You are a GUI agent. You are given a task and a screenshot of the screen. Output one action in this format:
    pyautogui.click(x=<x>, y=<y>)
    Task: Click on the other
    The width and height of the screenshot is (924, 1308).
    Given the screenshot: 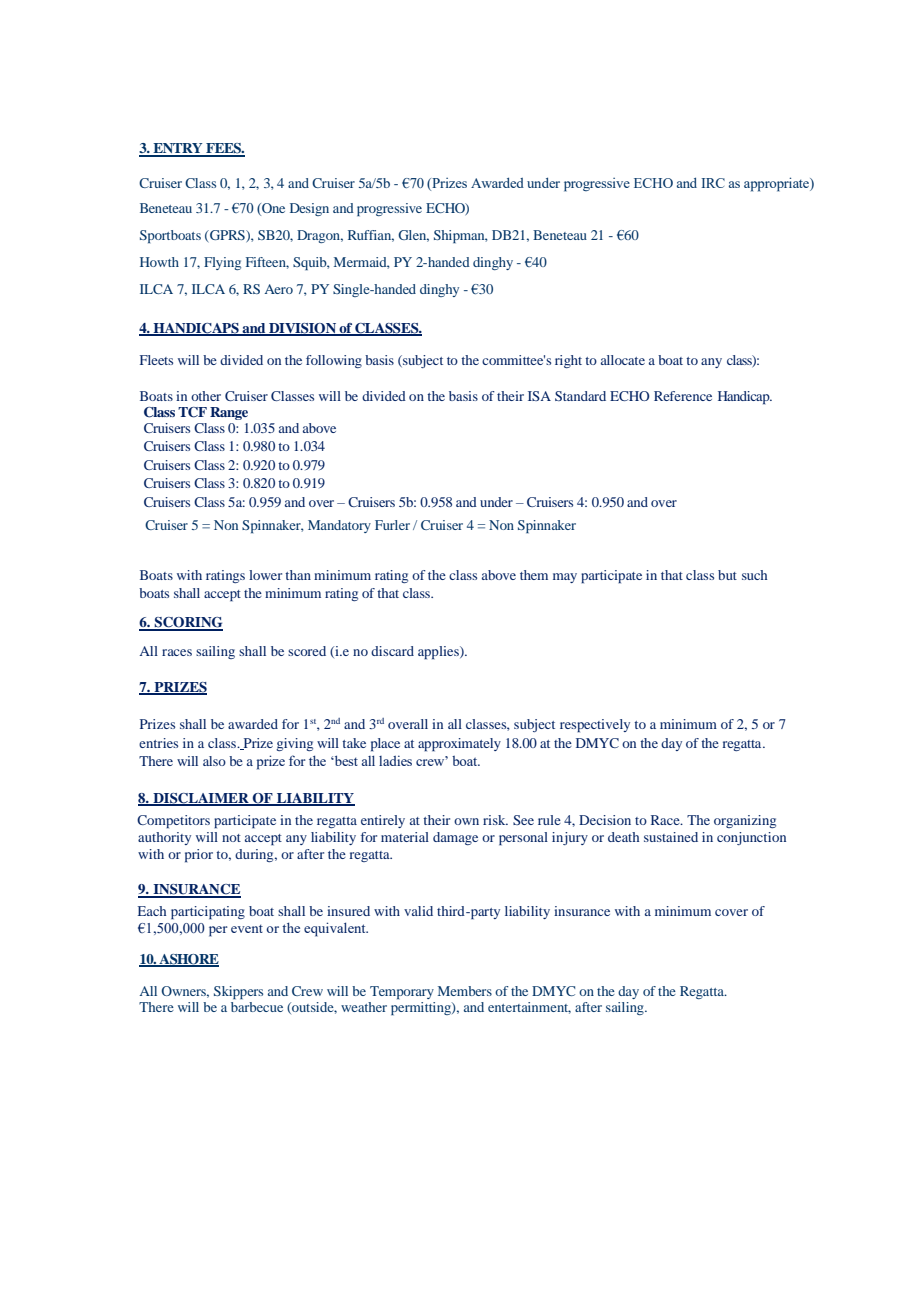 What is the action you would take?
    pyautogui.click(x=206, y=396)
